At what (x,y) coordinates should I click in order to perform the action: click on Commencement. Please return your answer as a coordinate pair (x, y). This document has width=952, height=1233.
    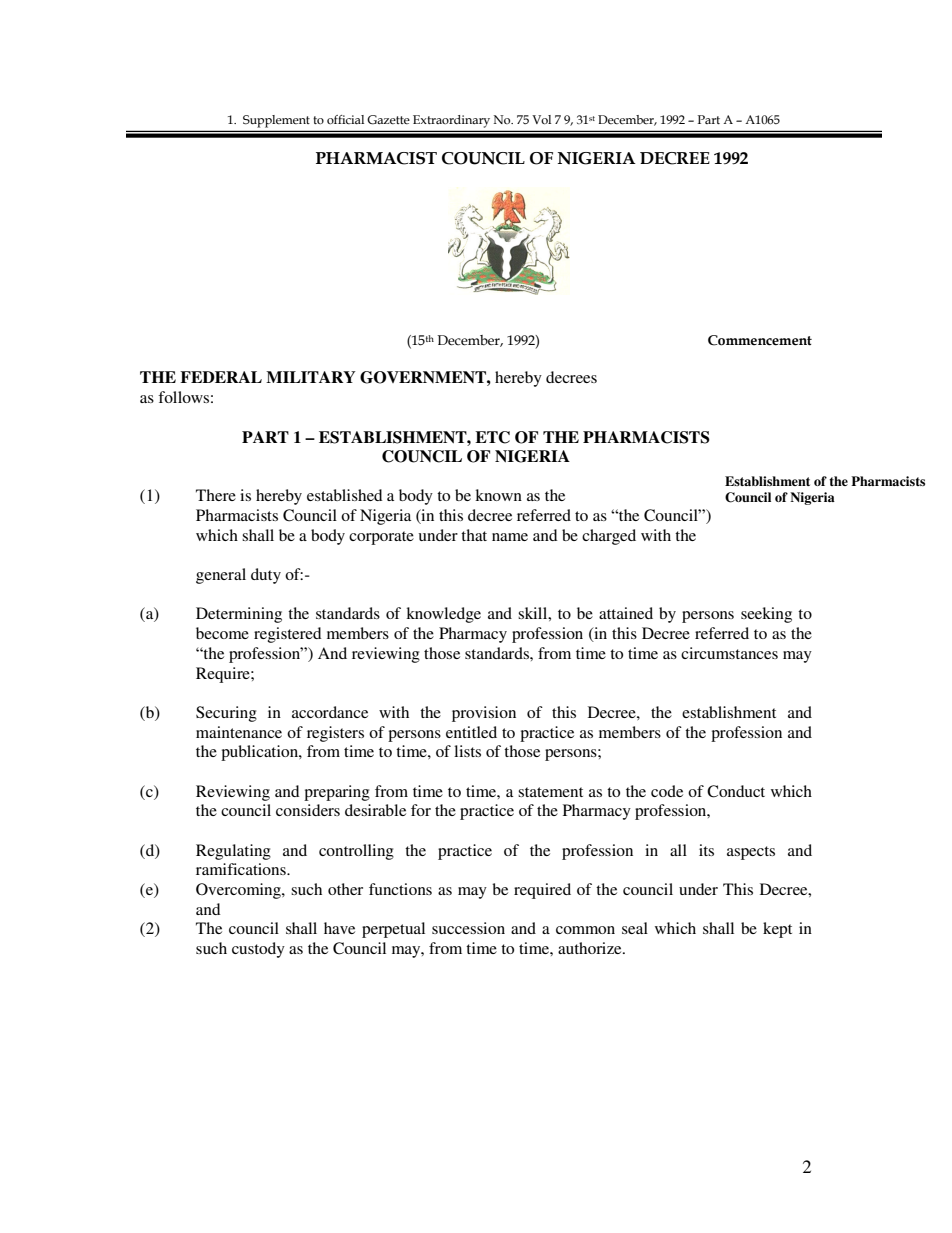
    Looking at the image, I should click on (760, 340).
